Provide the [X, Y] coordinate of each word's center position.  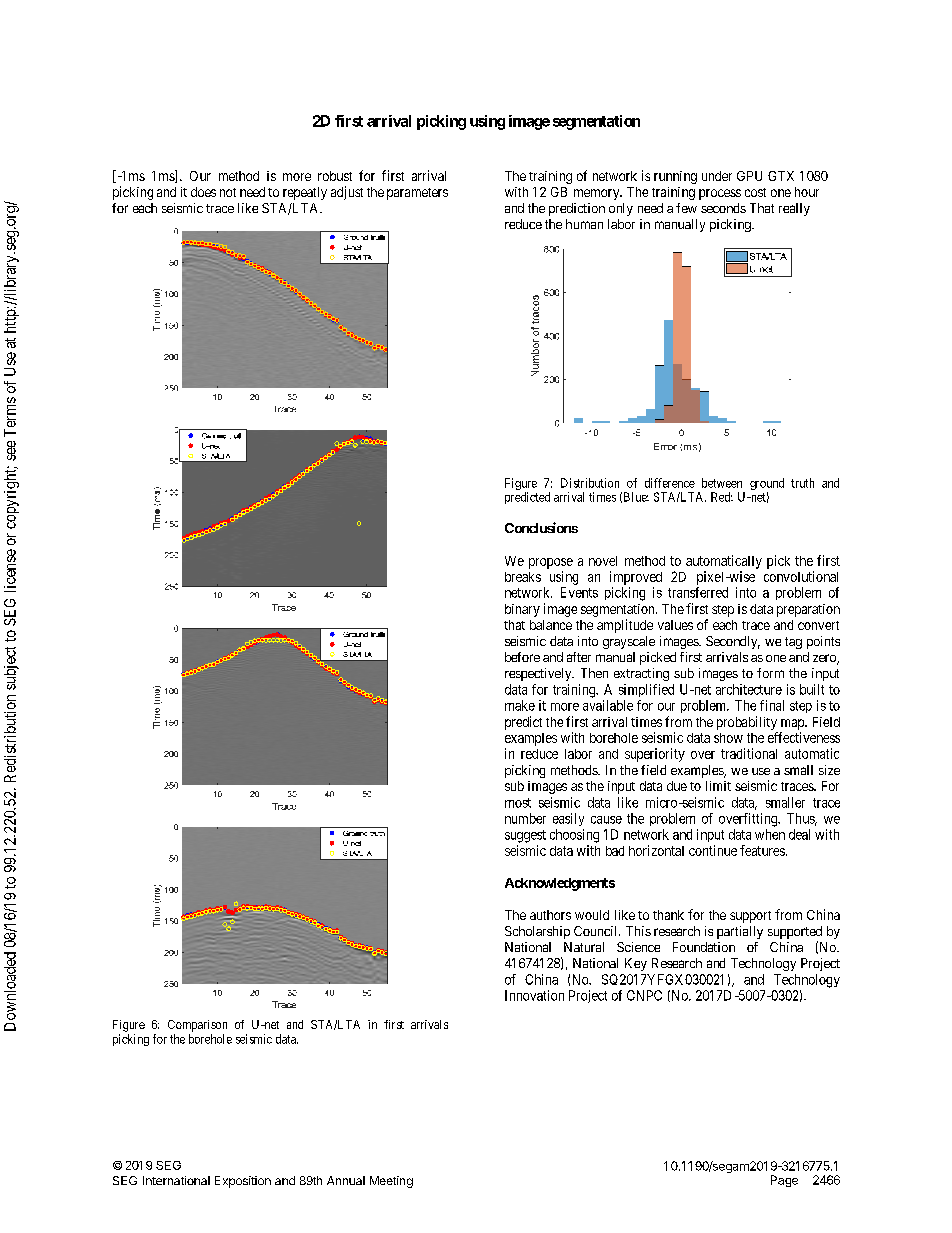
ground [767, 485]
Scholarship [537, 932]
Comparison [197, 1026]
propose [551, 563]
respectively [539, 674]
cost [755, 192]
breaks [523, 577]
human [584, 224]
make [520, 705]
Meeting [391, 1182]
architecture [749, 689]
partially [740, 932]
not [228, 192]
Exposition [243, 1182]
